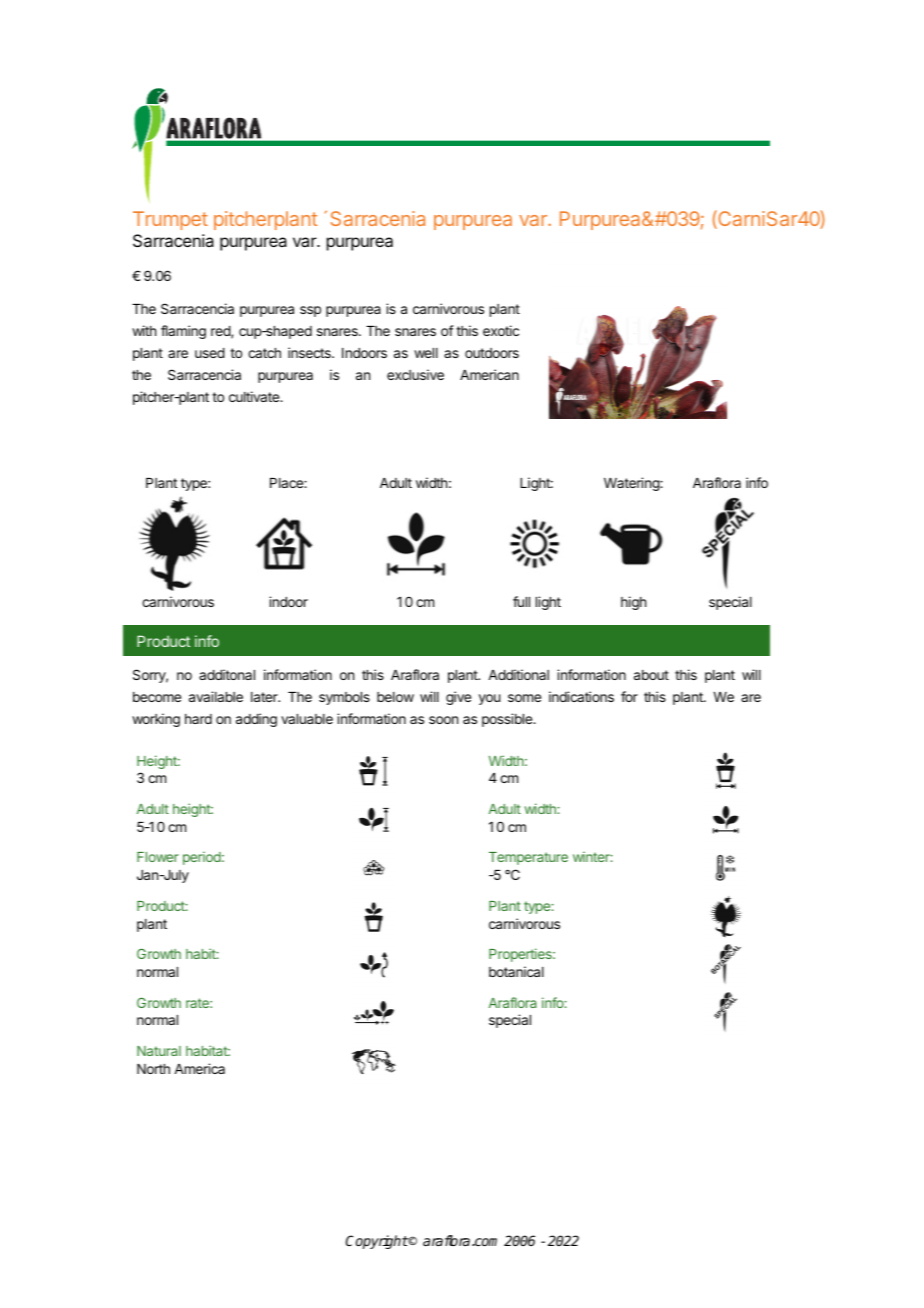 Image resolution: width=924 pixels, height=1308 pixels. I want to click on Temperature, so click(528, 858).
